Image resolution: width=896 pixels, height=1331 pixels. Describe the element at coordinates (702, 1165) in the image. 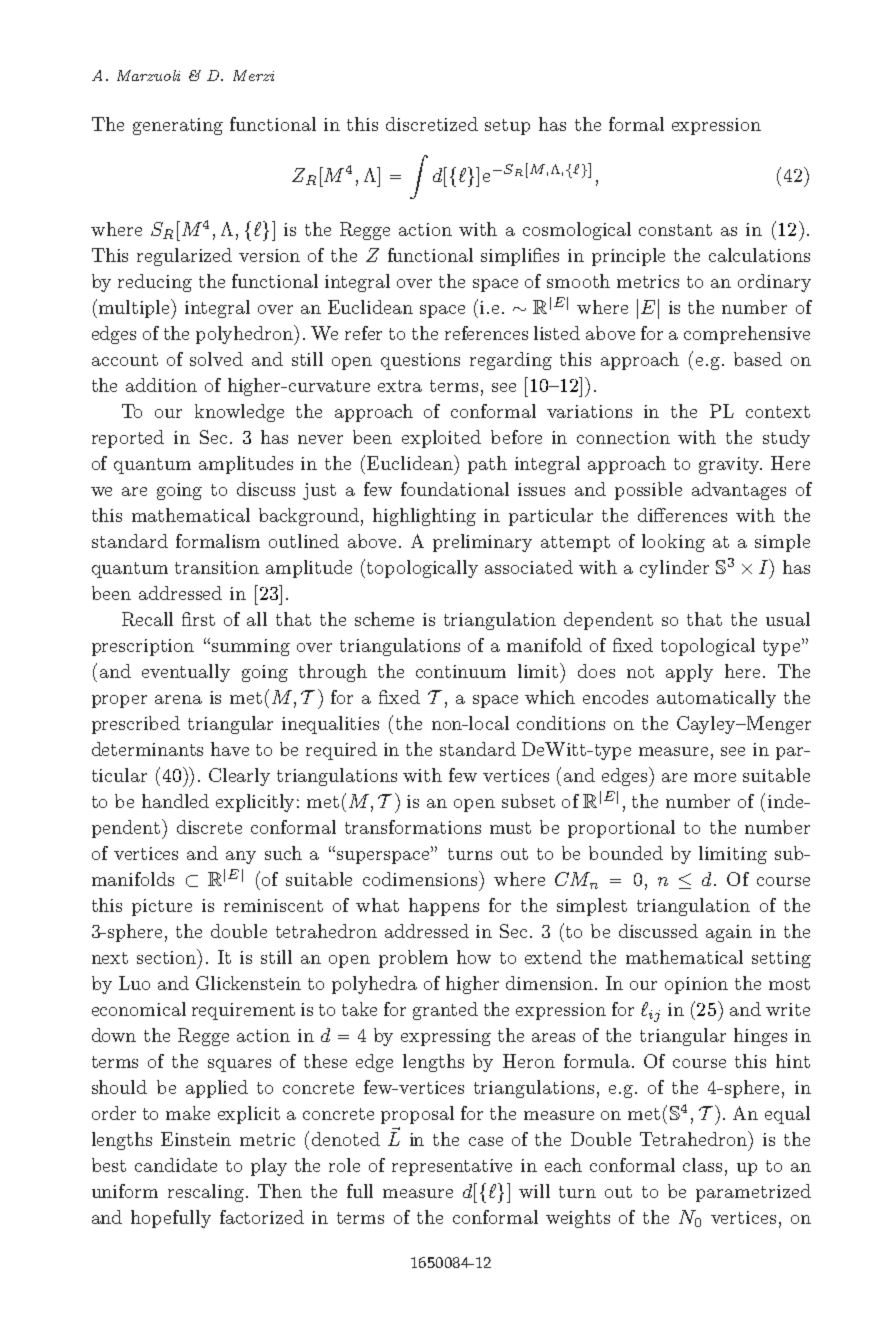

I see `class` at that location.
